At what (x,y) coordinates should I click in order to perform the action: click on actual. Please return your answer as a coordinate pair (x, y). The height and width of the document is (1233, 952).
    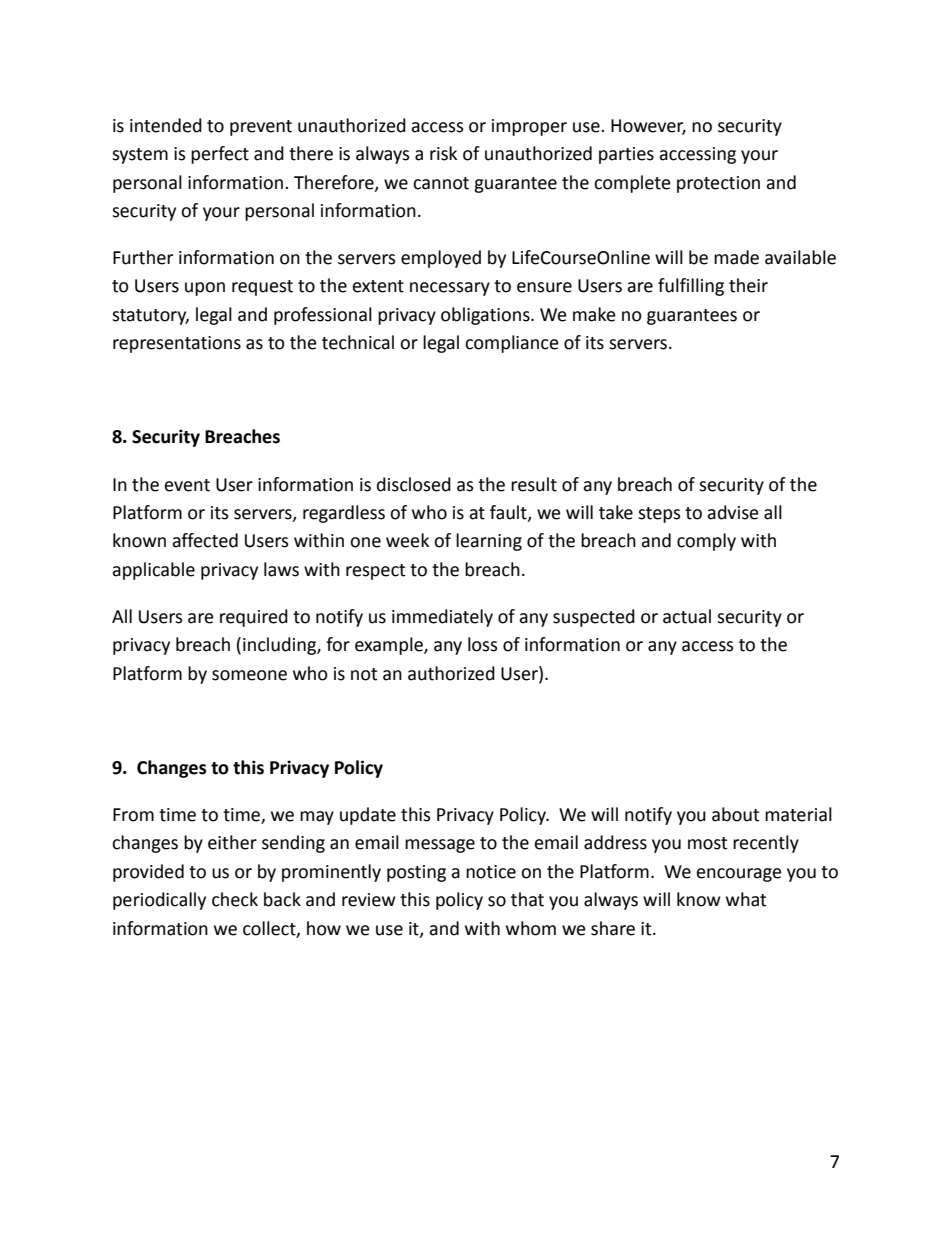
    Looking at the image, I should click on (687, 616).
